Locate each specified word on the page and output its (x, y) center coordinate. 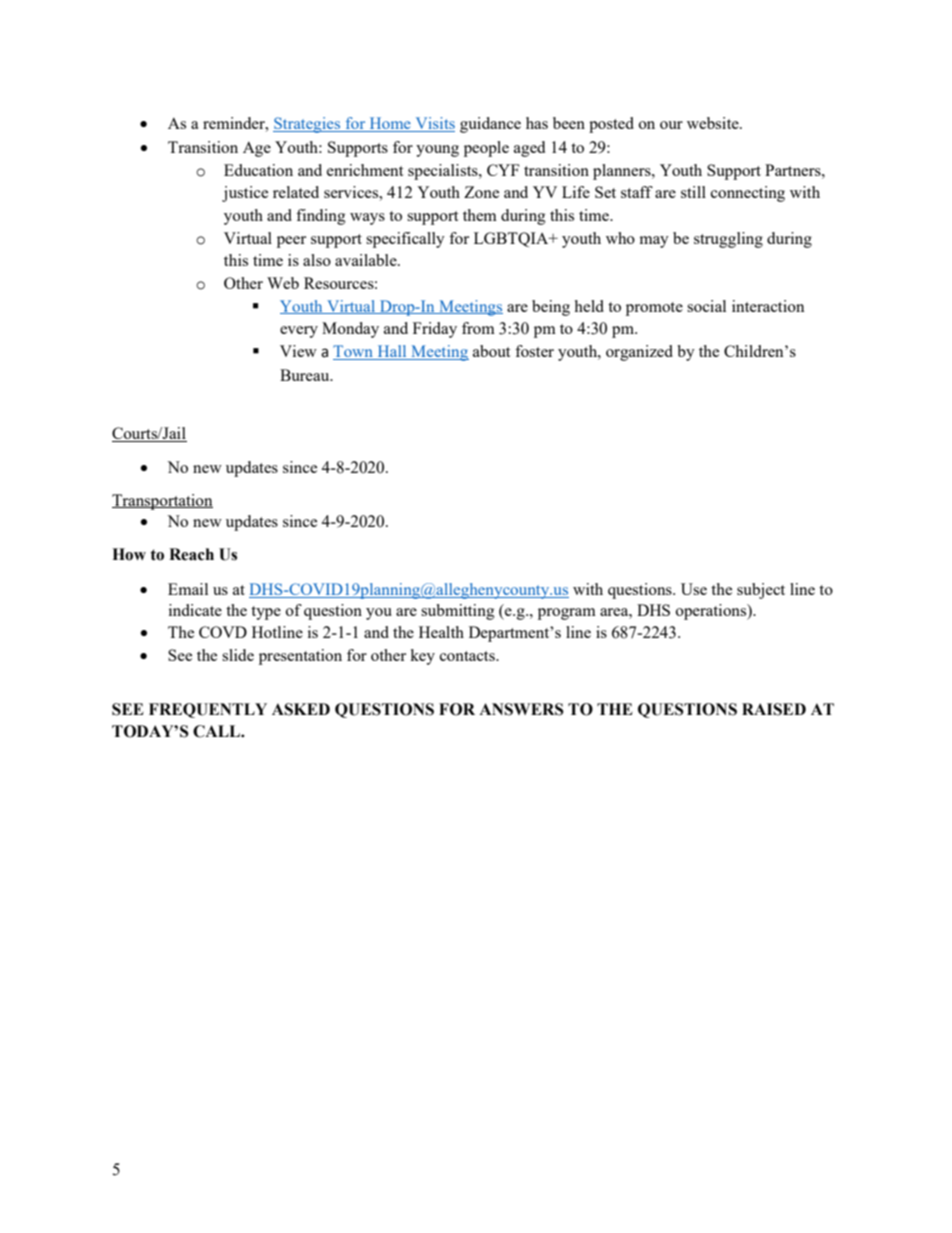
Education (258, 170)
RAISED (774, 709)
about (491, 351)
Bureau (306, 375)
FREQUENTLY (208, 710)
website (714, 123)
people (486, 149)
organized (639, 353)
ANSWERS (521, 709)
